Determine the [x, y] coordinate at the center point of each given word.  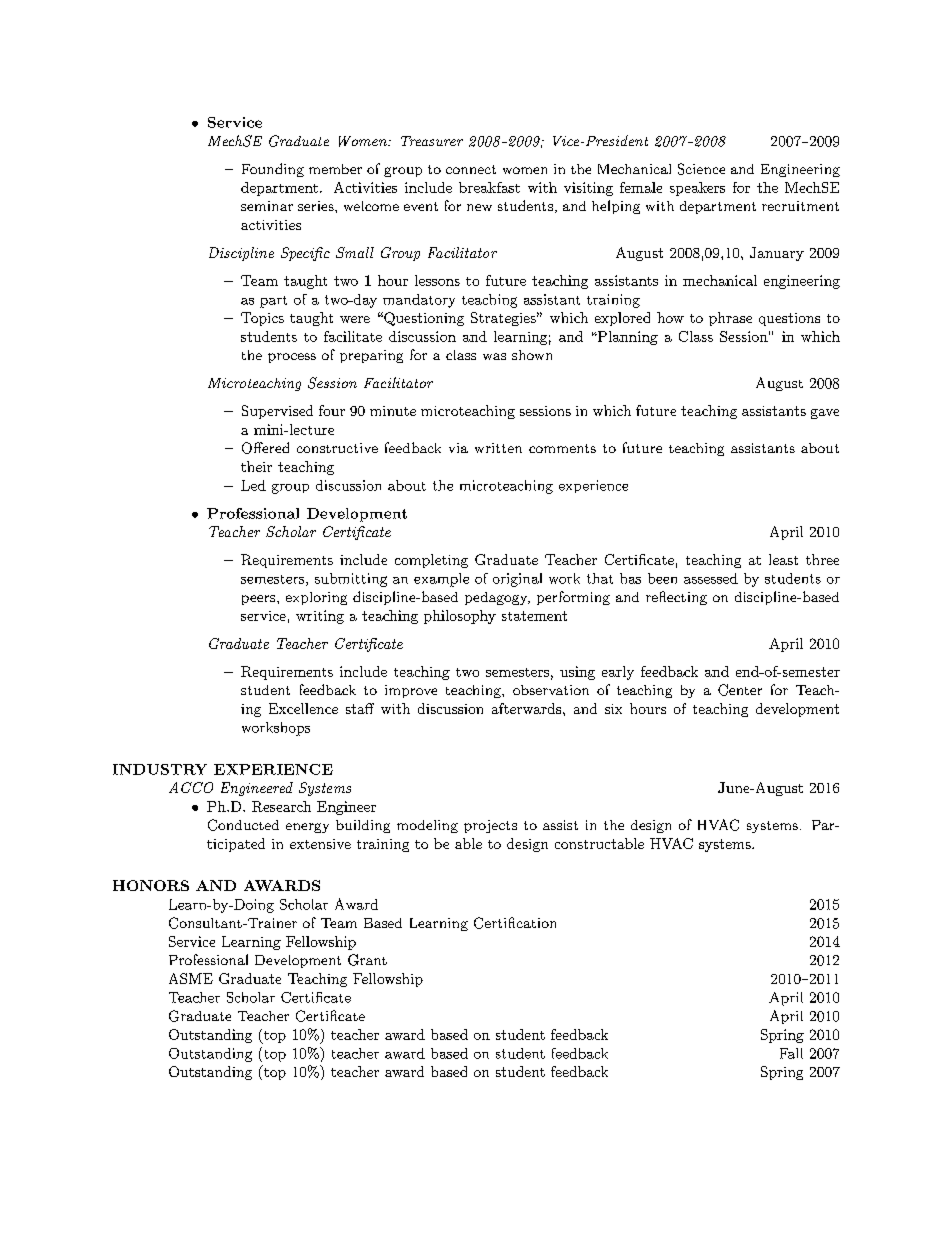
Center [740, 690]
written [498, 448]
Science [701, 169]
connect [471, 169]
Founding [273, 170]
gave [825, 414]
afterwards [526, 708]
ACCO [191, 787]
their [256, 466]
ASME [191, 978]
